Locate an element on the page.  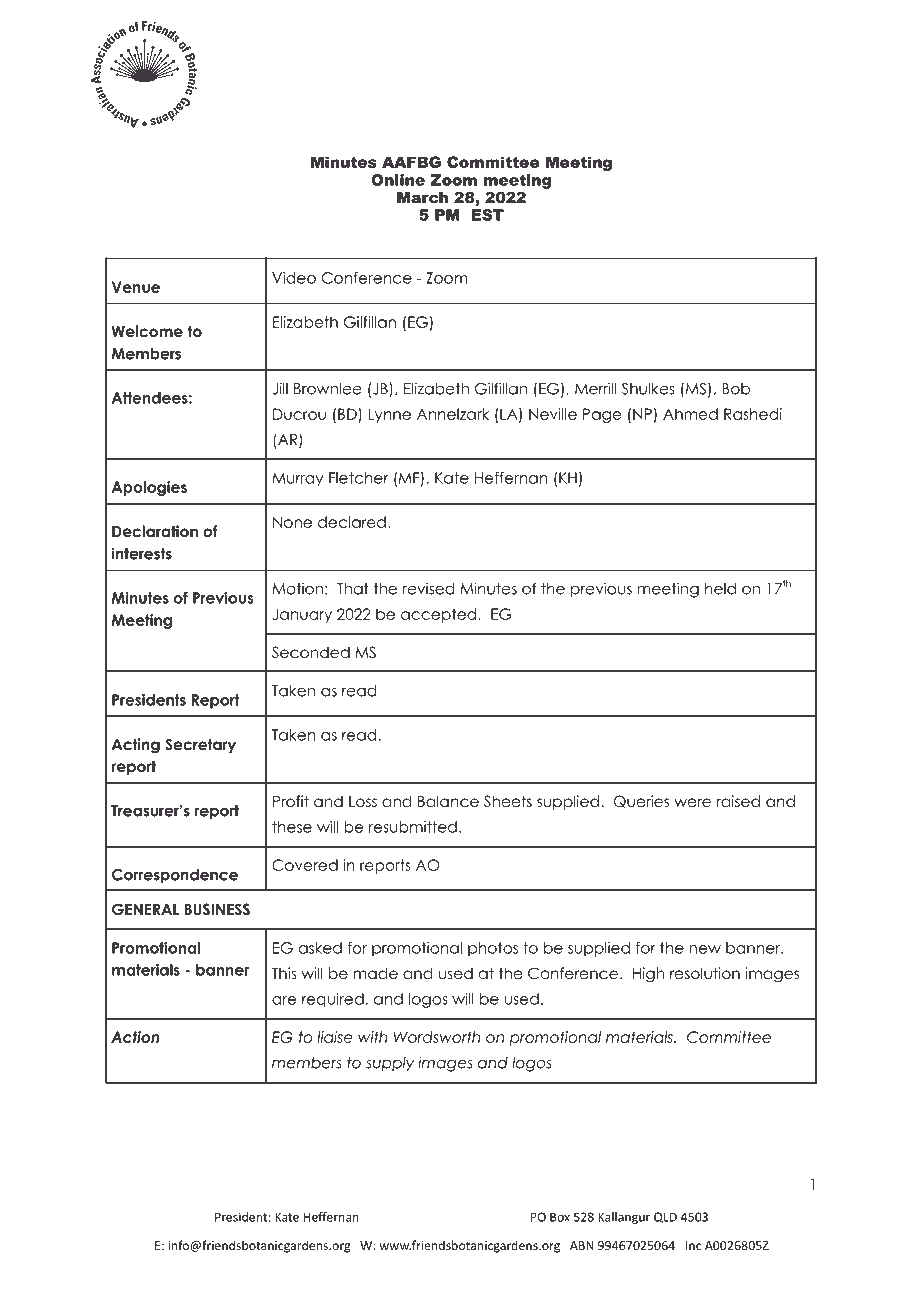
QLD is located at coordinates (665, 1217).
